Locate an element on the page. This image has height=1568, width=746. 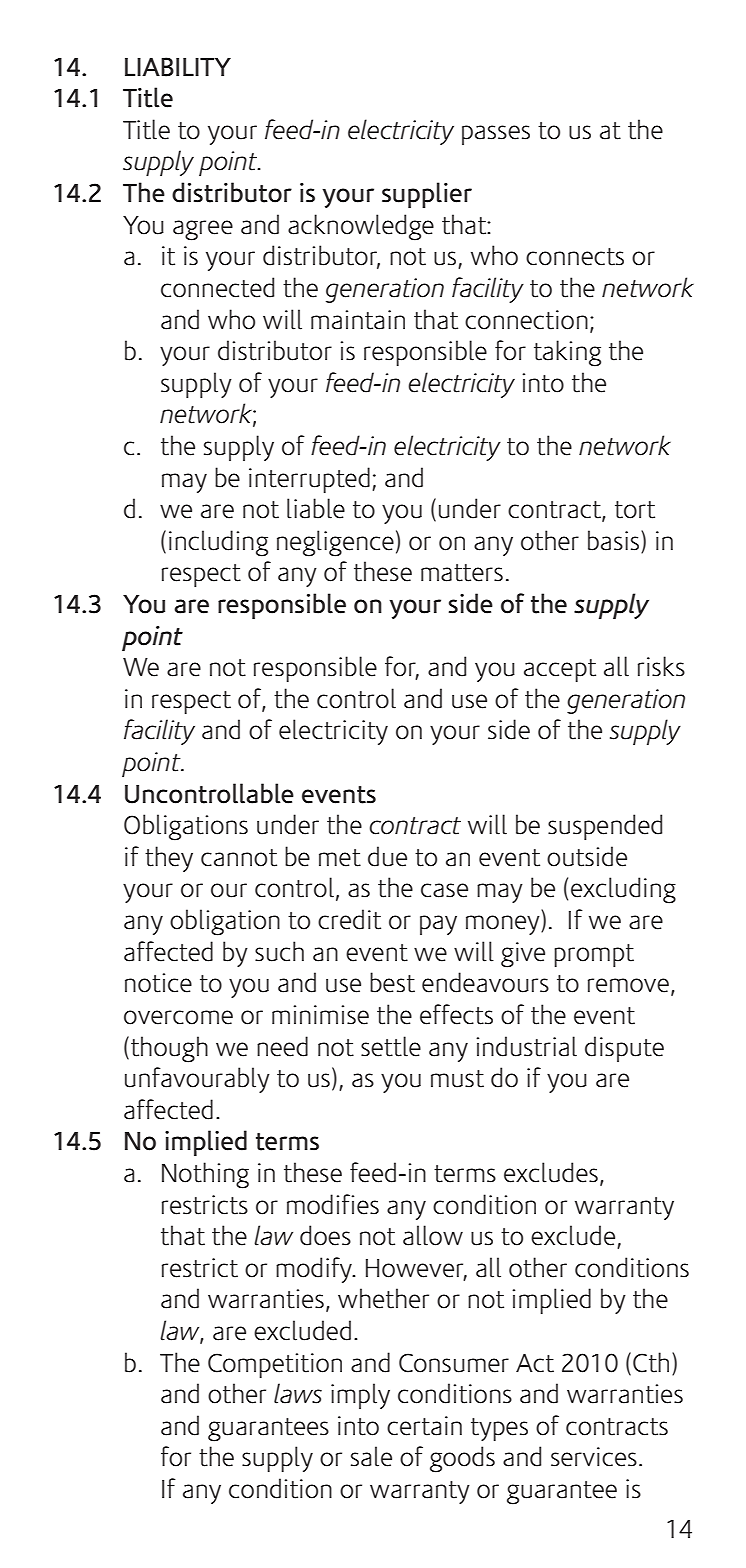
passes is located at coordinates (496, 135).
